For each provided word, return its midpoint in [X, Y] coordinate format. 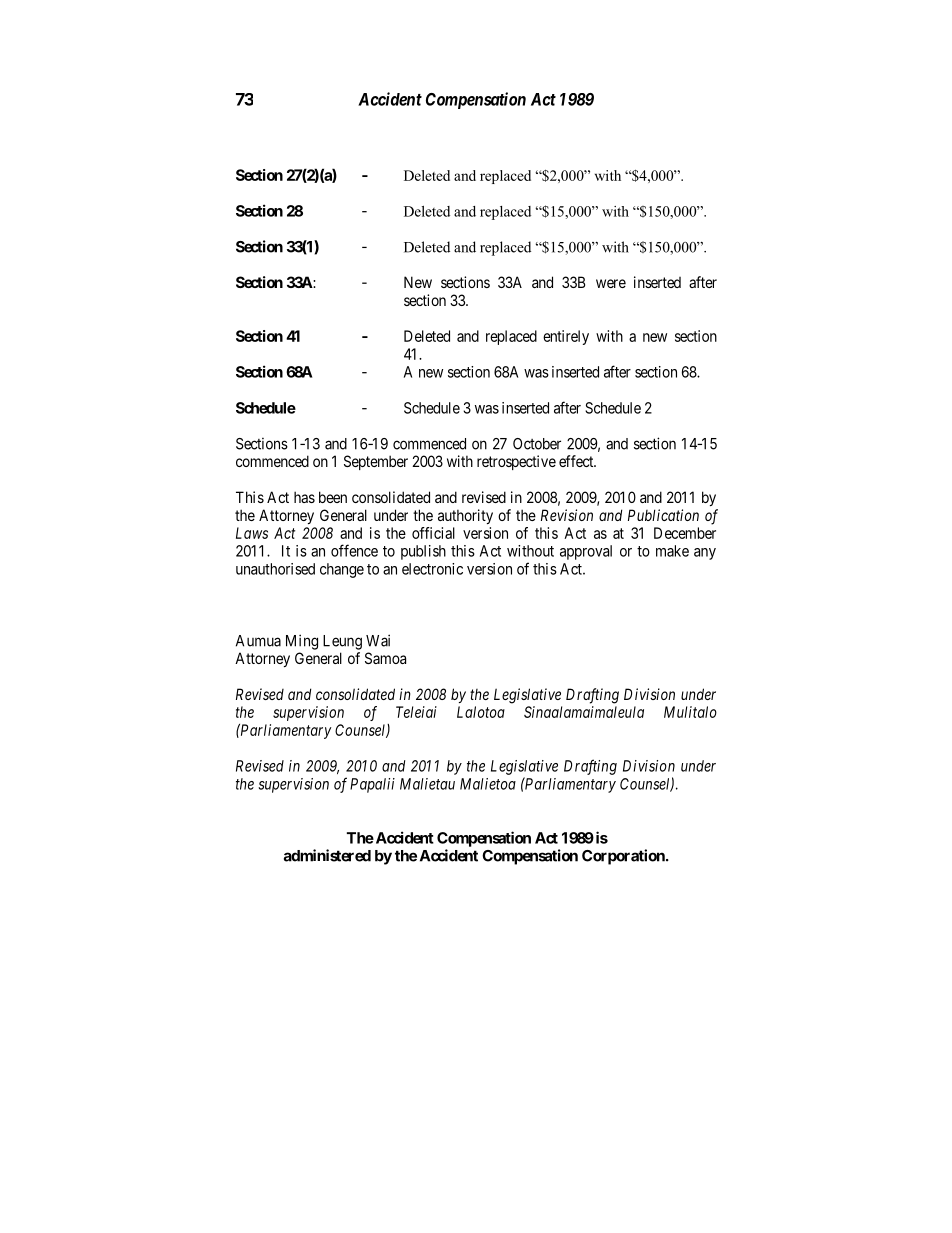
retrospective [516, 462]
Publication [663, 515]
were [611, 283]
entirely [566, 337]
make [672, 551]
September [376, 462]
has [304, 497]
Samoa [385, 658]
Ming [302, 642]
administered [327, 855]
